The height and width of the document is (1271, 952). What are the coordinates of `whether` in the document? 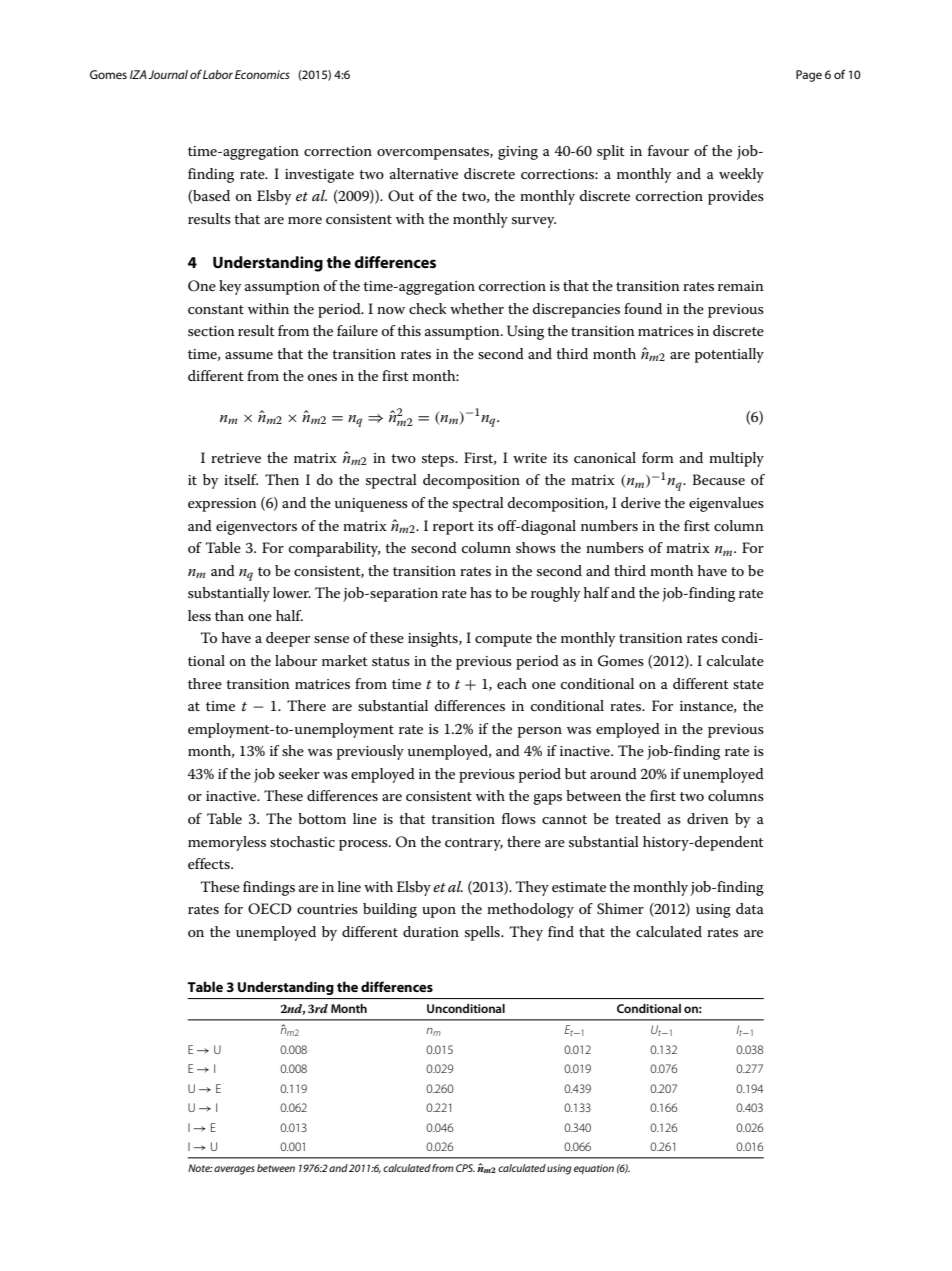 It's located at (477, 308).
